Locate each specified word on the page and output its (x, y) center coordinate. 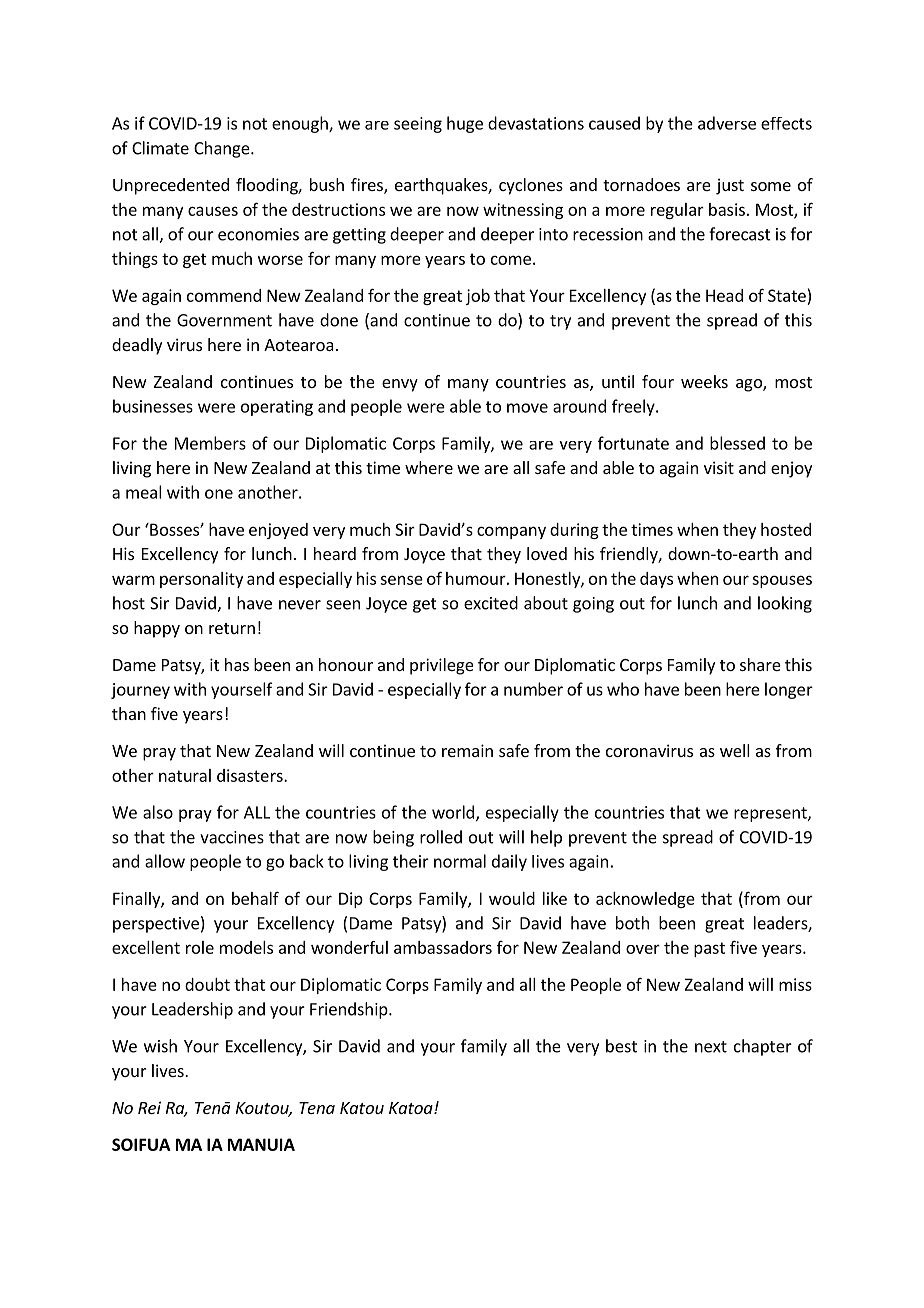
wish (160, 1046)
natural (185, 775)
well (735, 750)
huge (465, 124)
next (711, 1047)
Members (210, 443)
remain (467, 750)
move (527, 408)
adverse (727, 123)
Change (223, 149)
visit (719, 467)
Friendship (350, 1010)
